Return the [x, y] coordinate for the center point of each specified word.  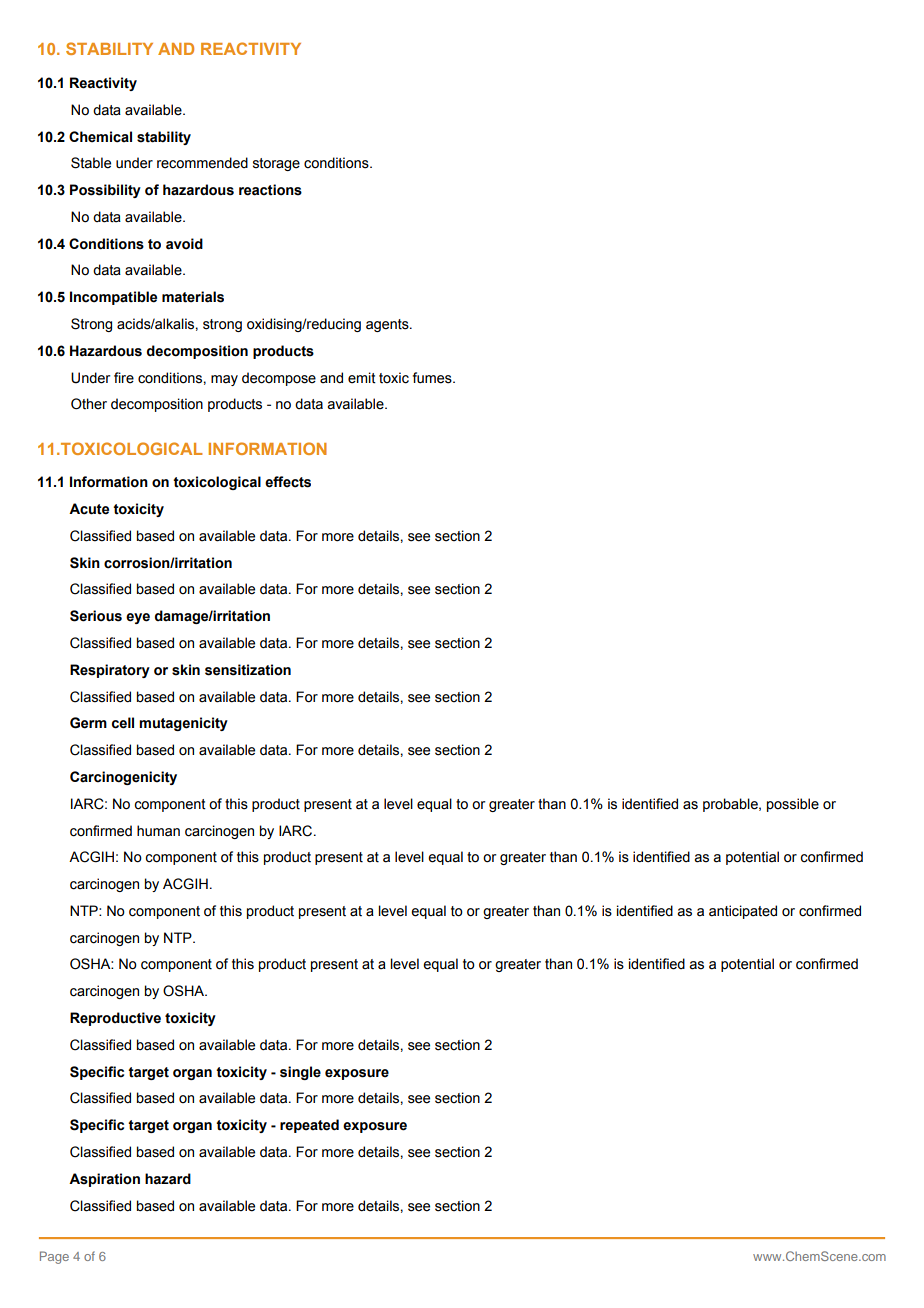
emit [362, 378]
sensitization [248, 670]
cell [123, 723]
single [300, 1073]
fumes [433, 378]
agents [388, 325]
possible [793, 805]
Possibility [105, 191]
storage [276, 164]
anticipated [743, 912]
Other [89, 404]
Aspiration [104, 1180]
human [158, 831]
